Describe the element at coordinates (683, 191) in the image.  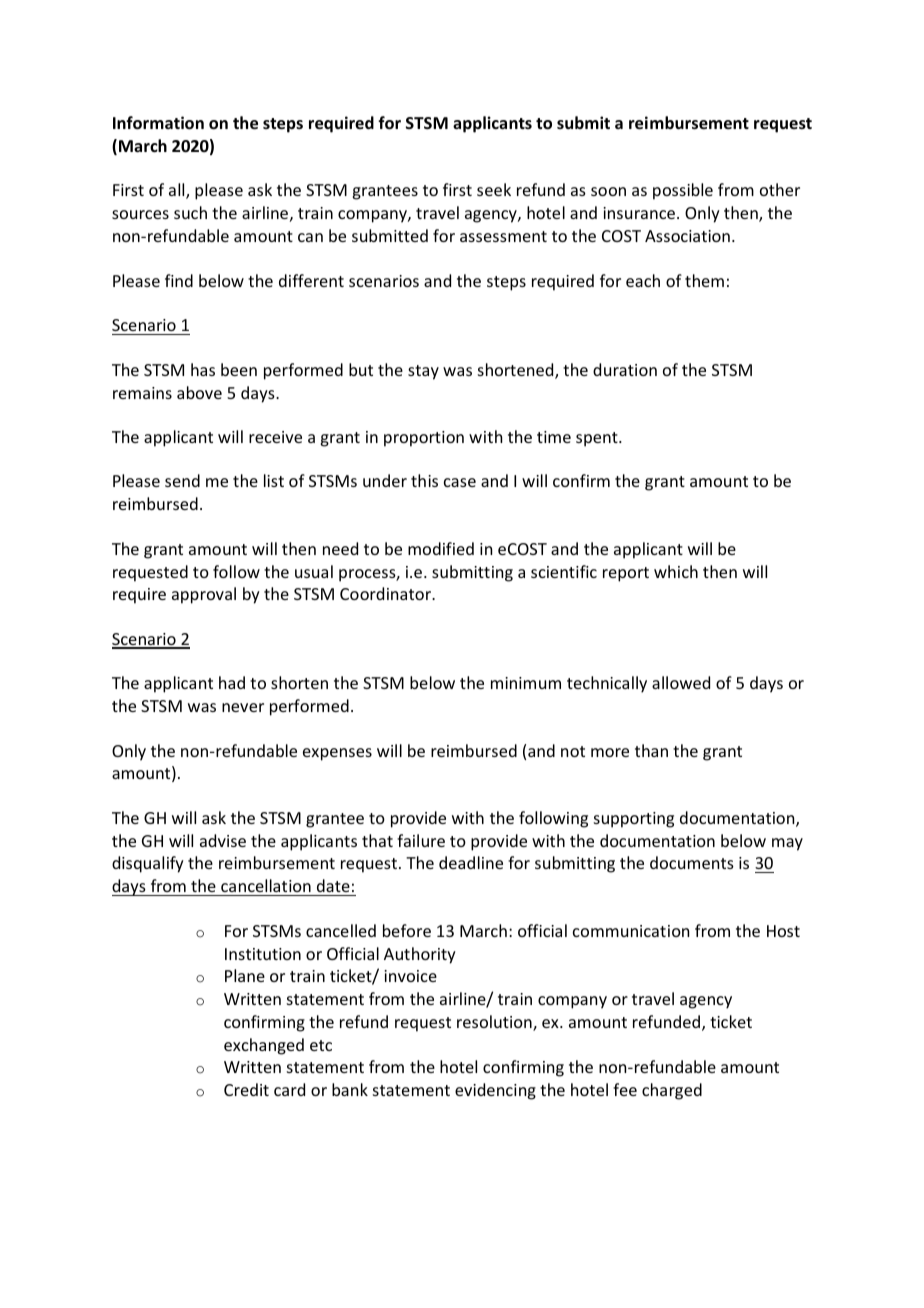
I see `possible` at that location.
